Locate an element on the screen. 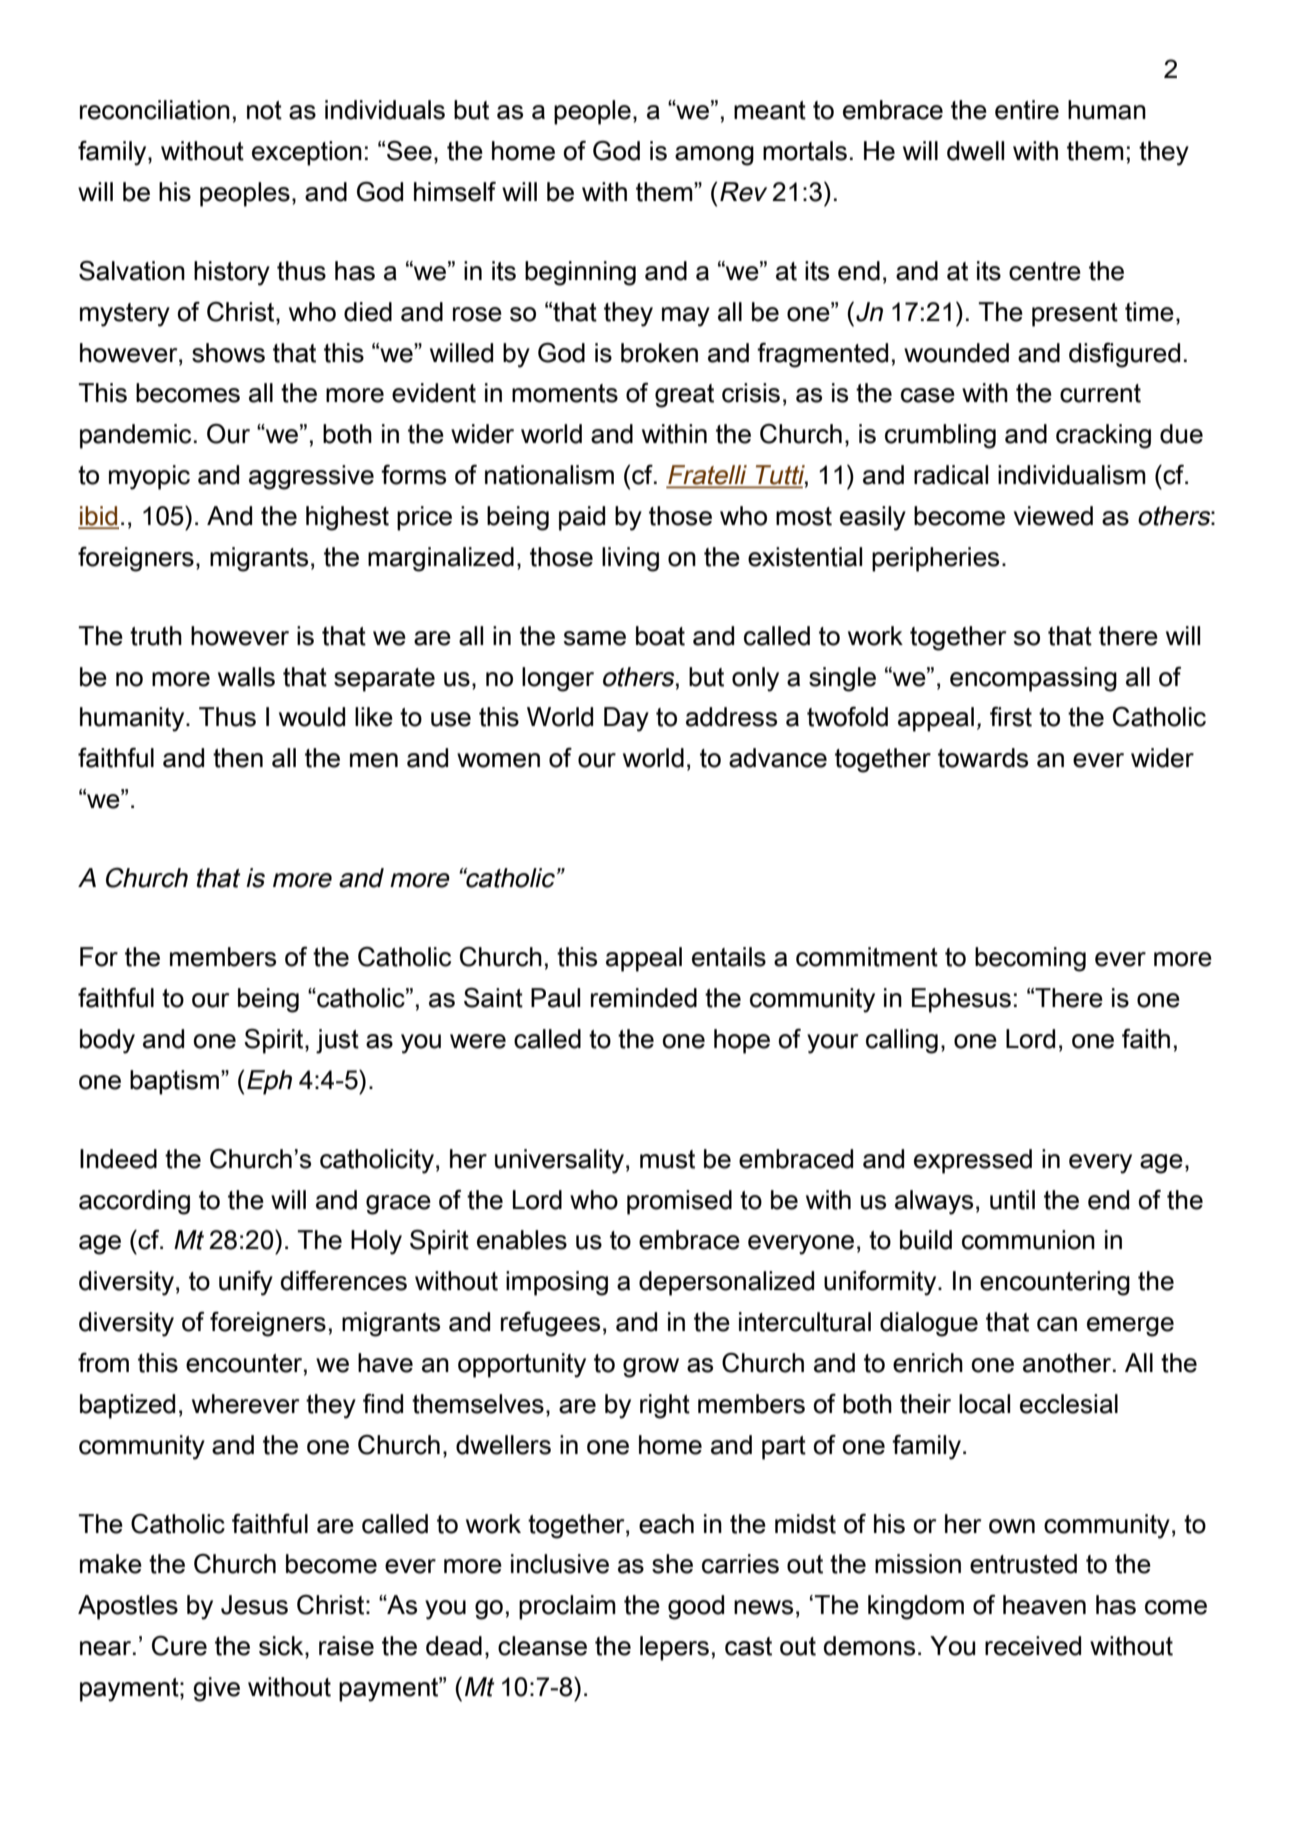 This screenshot has width=1296, height=1834. becoming is located at coordinates (1030, 959).
